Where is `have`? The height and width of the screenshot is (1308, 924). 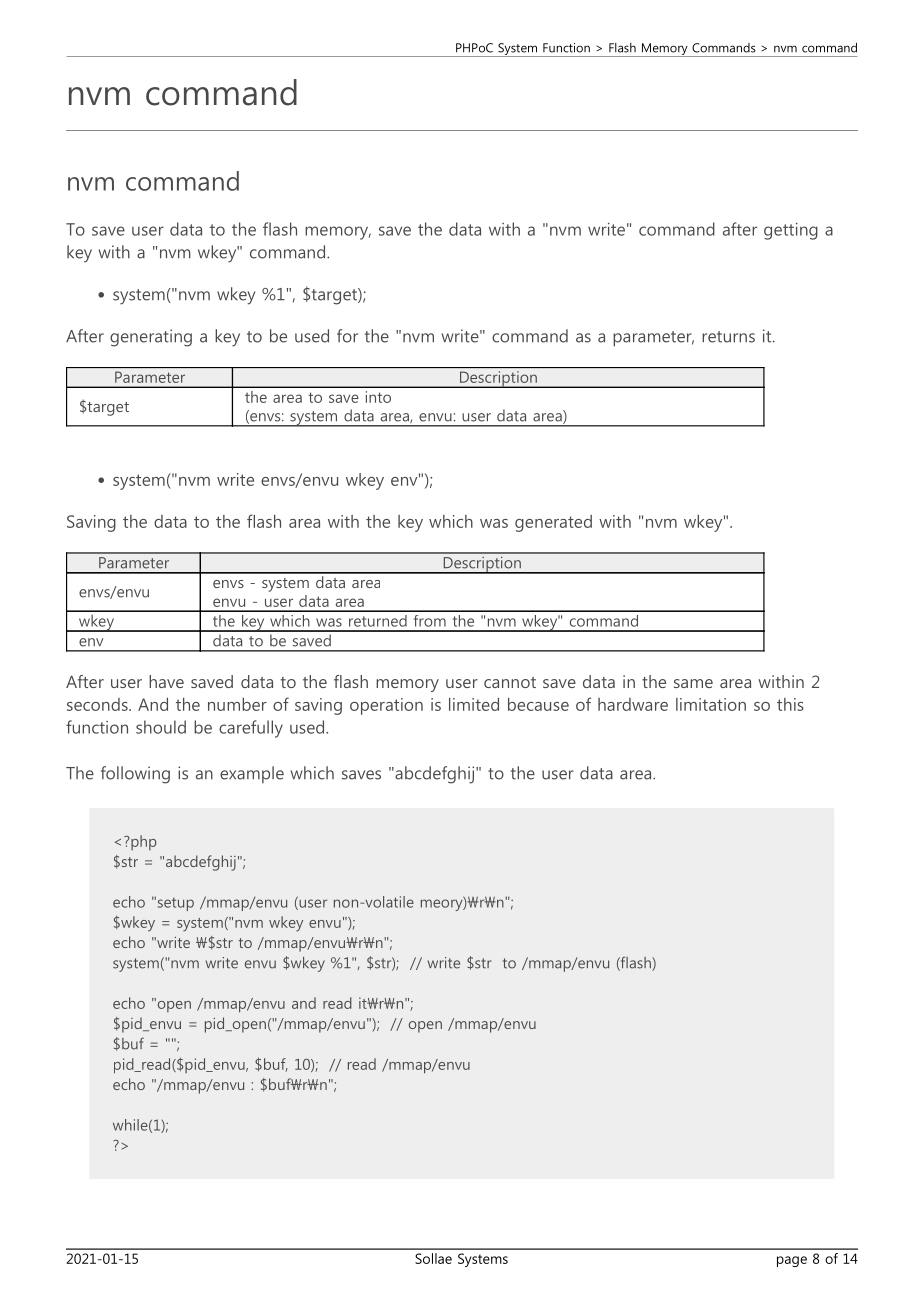
have is located at coordinates (166, 681).
